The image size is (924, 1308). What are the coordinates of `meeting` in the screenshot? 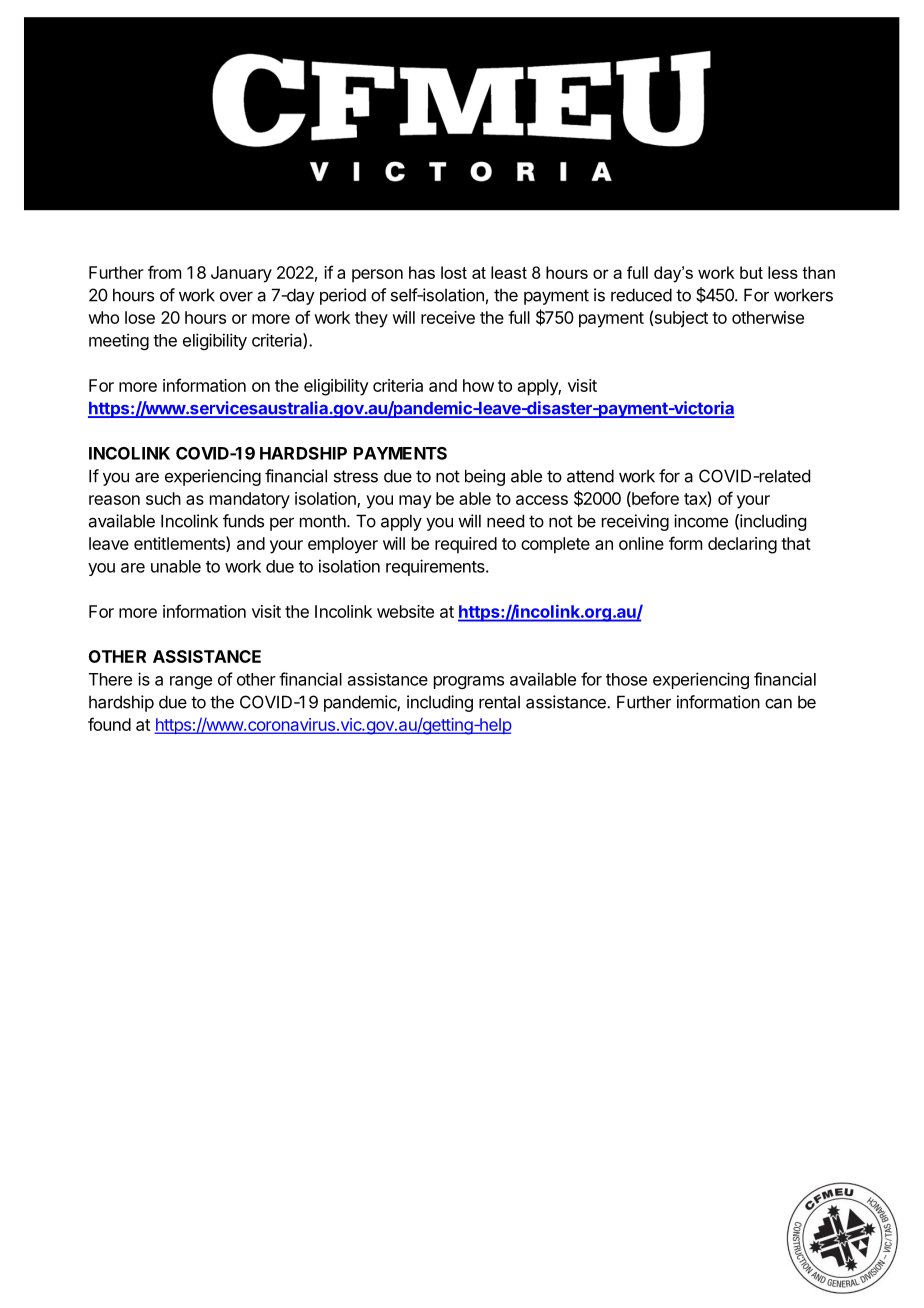 It's located at (119, 341).
